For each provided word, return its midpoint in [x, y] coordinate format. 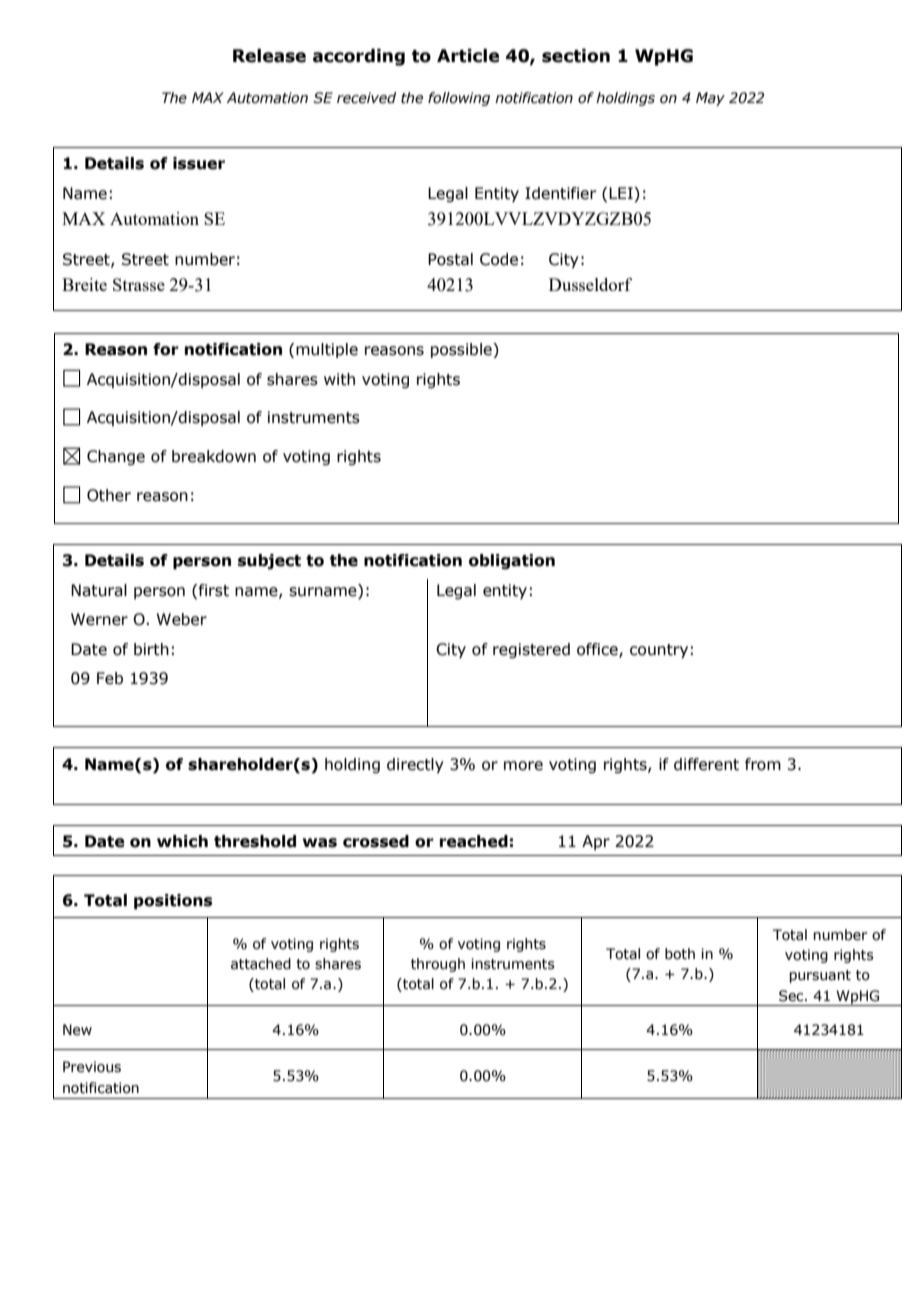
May [710, 99]
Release [269, 56]
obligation [512, 562]
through [438, 965]
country [659, 651]
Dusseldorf [590, 284]
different [706, 764]
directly [415, 765]
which [182, 841]
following [459, 99]
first [214, 590]
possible [462, 350]
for [166, 349]
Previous [92, 1067]
